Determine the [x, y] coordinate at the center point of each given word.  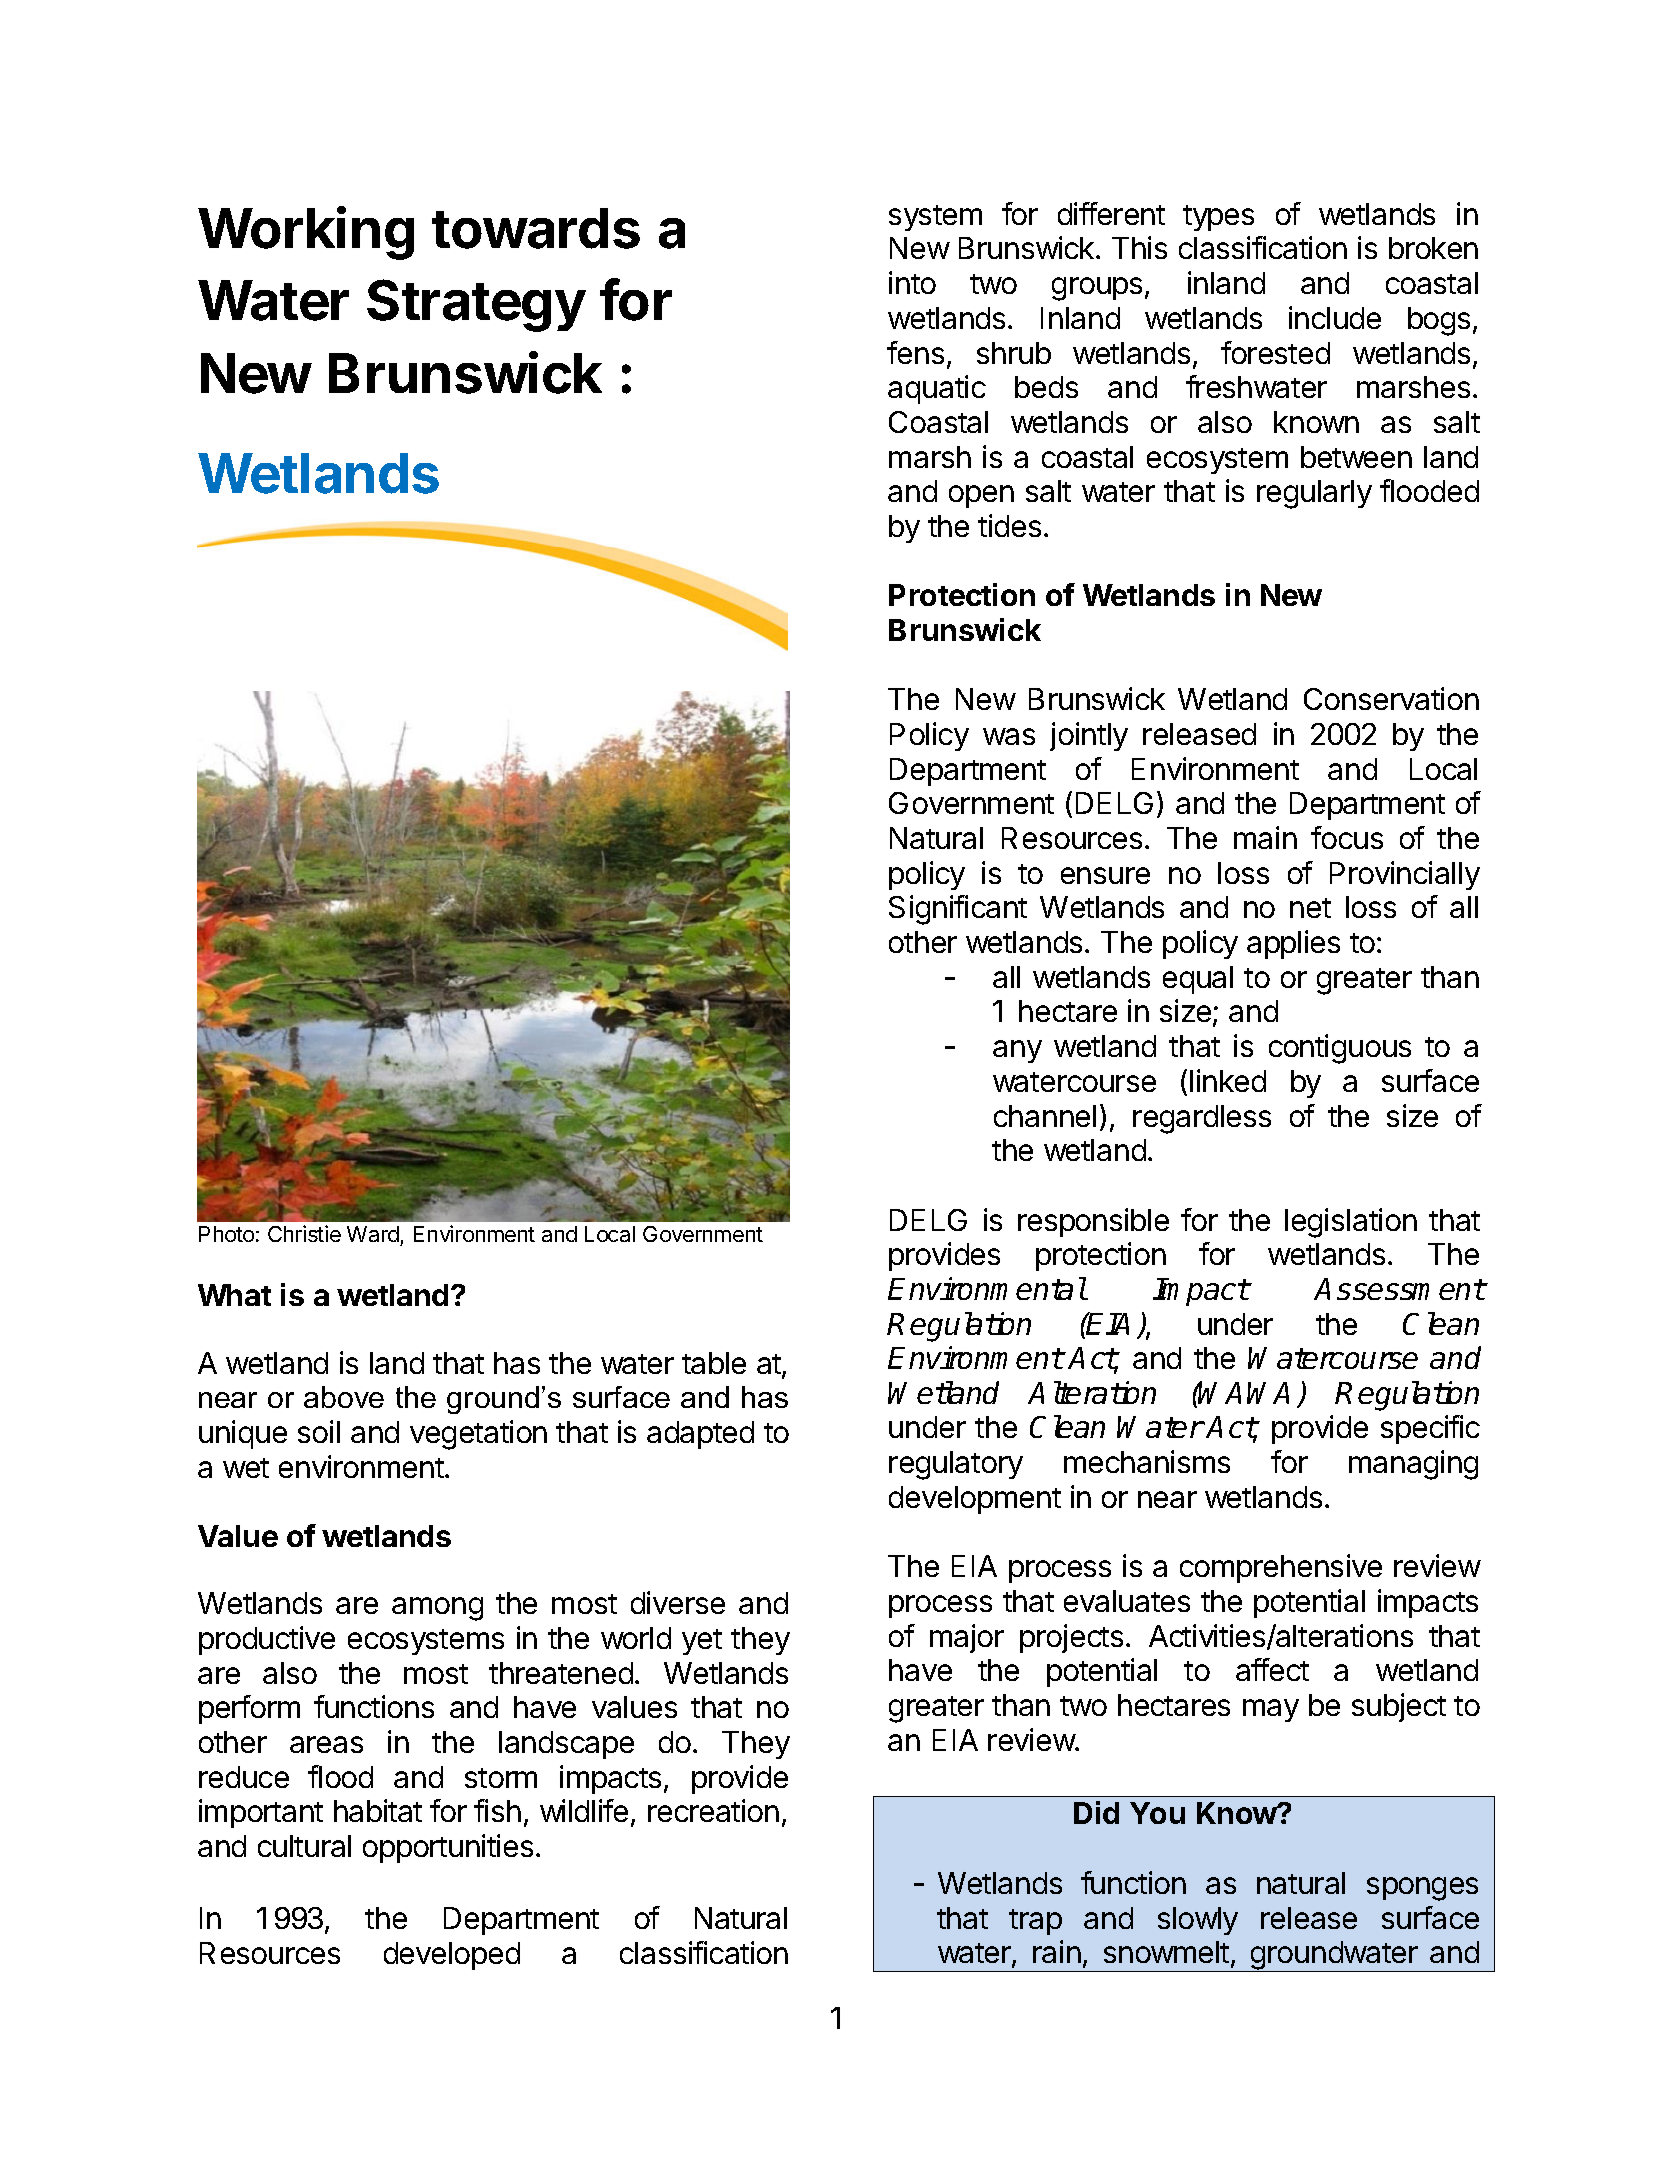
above [344, 1397]
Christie [304, 1233]
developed [452, 1956]
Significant [958, 910]
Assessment [1399, 1289]
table [714, 1363]
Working [306, 233]
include [1335, 317]
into [912, 282]
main [1265, 837]
